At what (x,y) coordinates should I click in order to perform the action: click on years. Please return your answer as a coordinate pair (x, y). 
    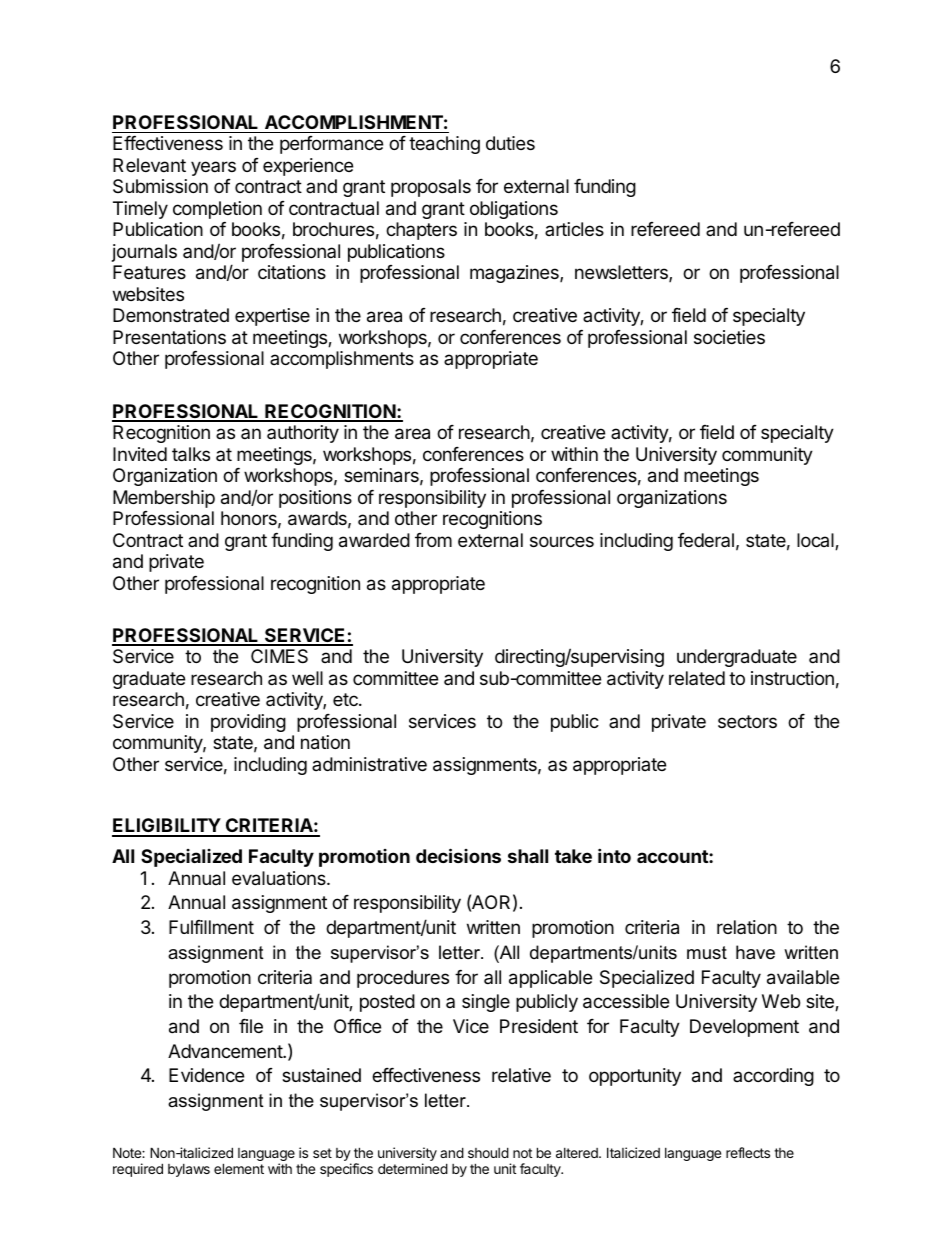
    Looking at the image, I should click on (213, 168).
